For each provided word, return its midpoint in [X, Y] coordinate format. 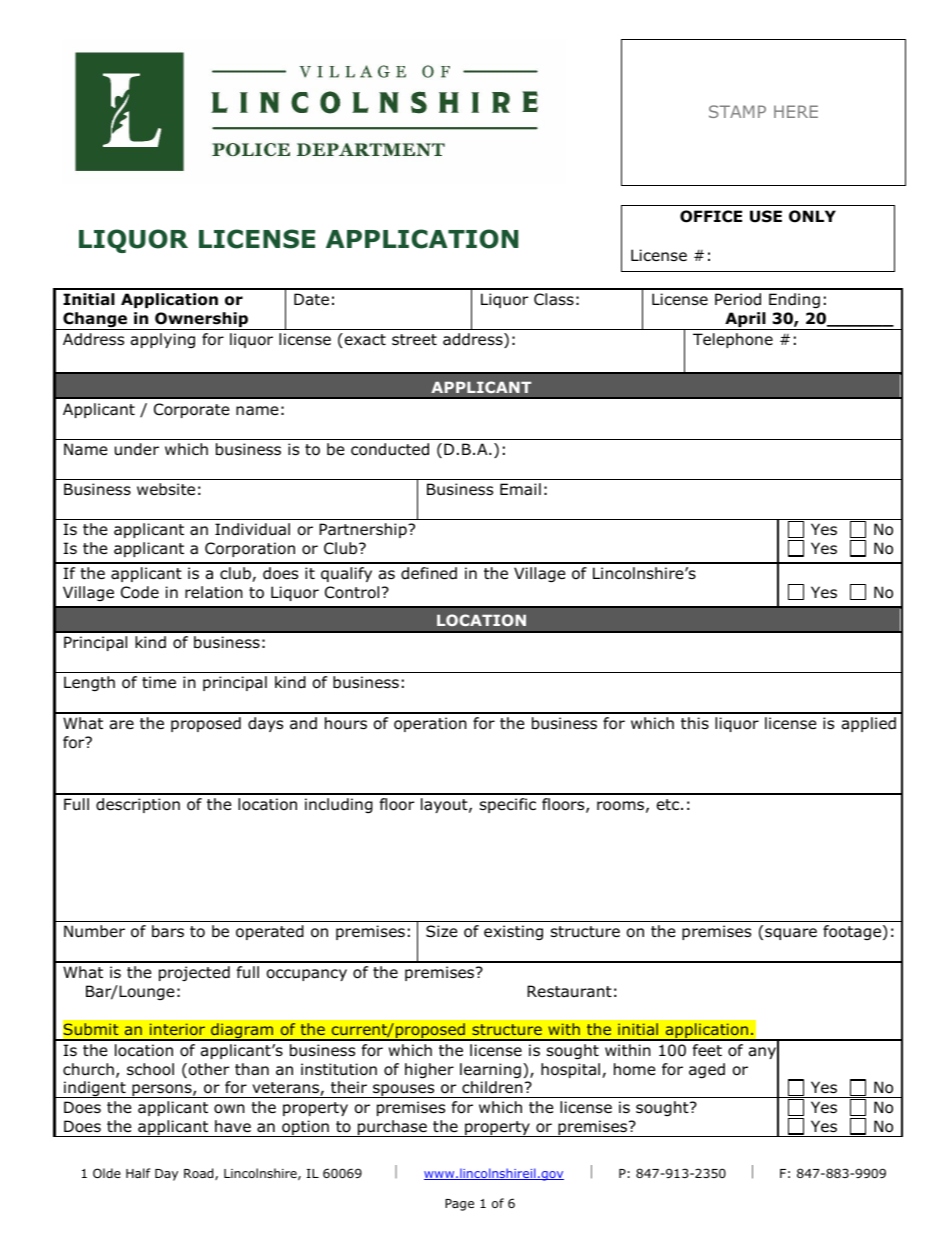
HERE [796, 111]
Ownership [201, 321]
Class [554, 299]
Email [520, 489]
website [166, 489]
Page [459, 1205]
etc [668, 804]
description [138, 805]
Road [200, 1174]
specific [508, 805]
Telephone [733, 340]
